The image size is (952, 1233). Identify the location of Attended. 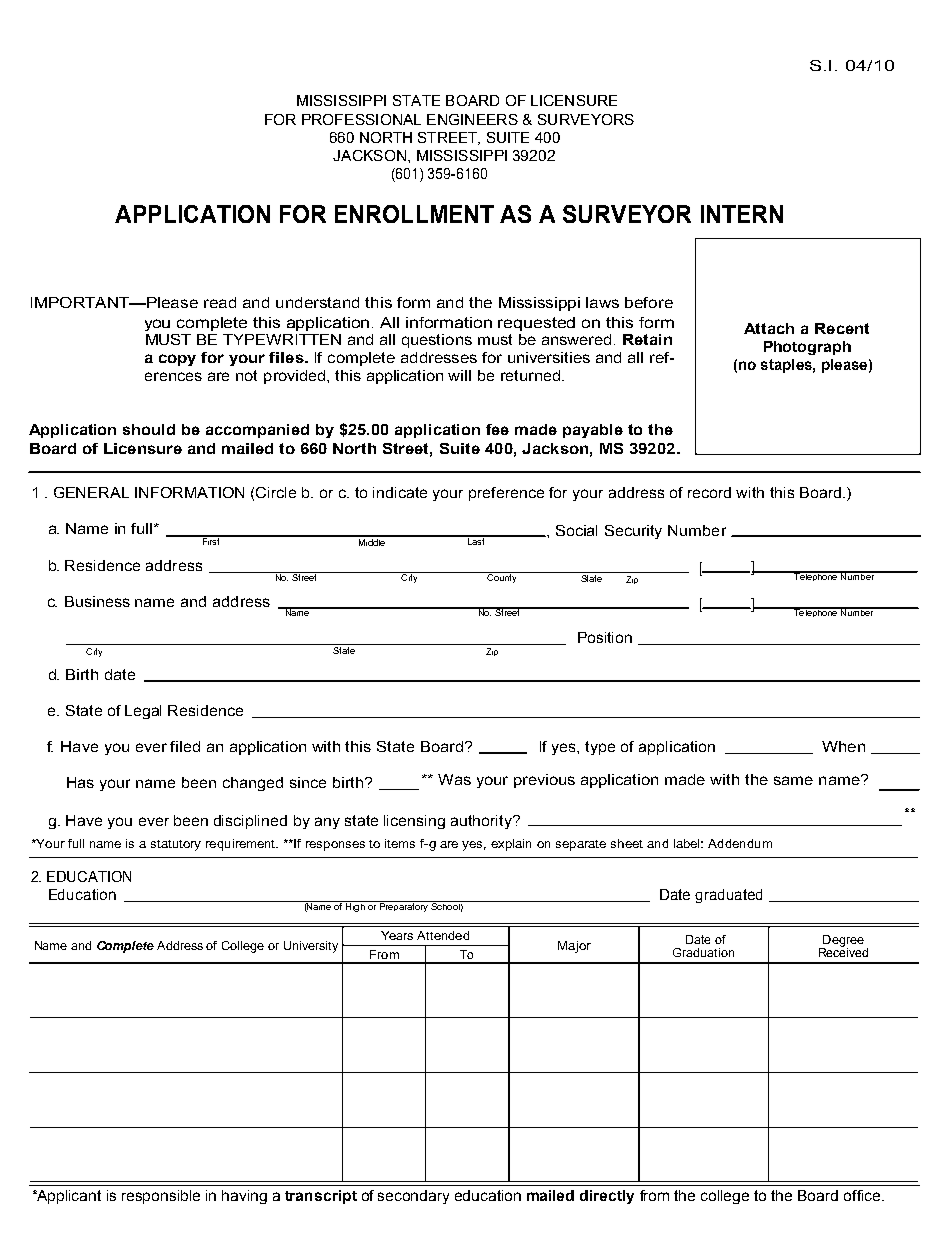
(443, 935).
